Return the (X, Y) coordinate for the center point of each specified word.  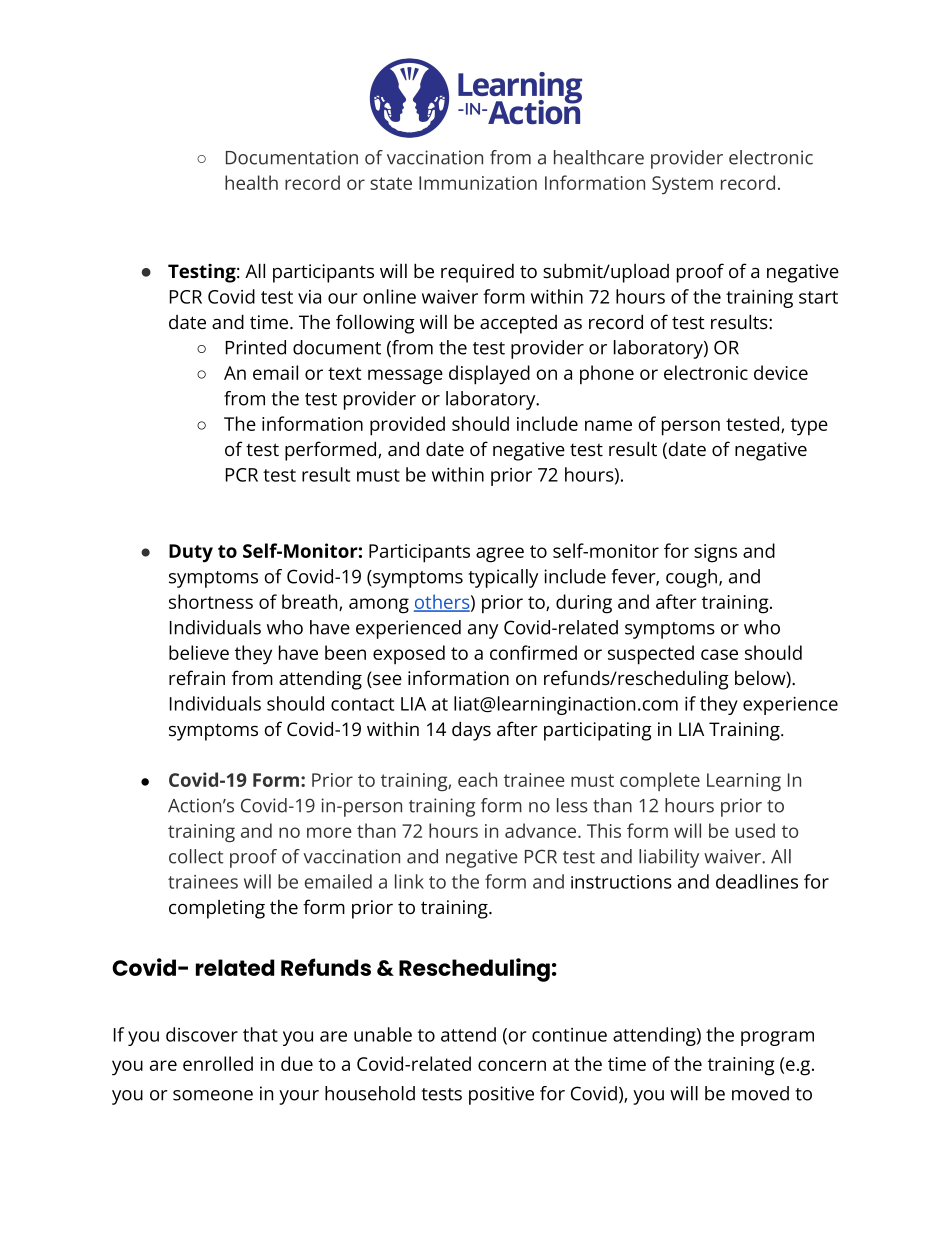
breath (311, 602)
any (483, 631)
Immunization (478, 183)
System (682, 185)
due (297, 1063)
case (719, 654)
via (309, 297)
